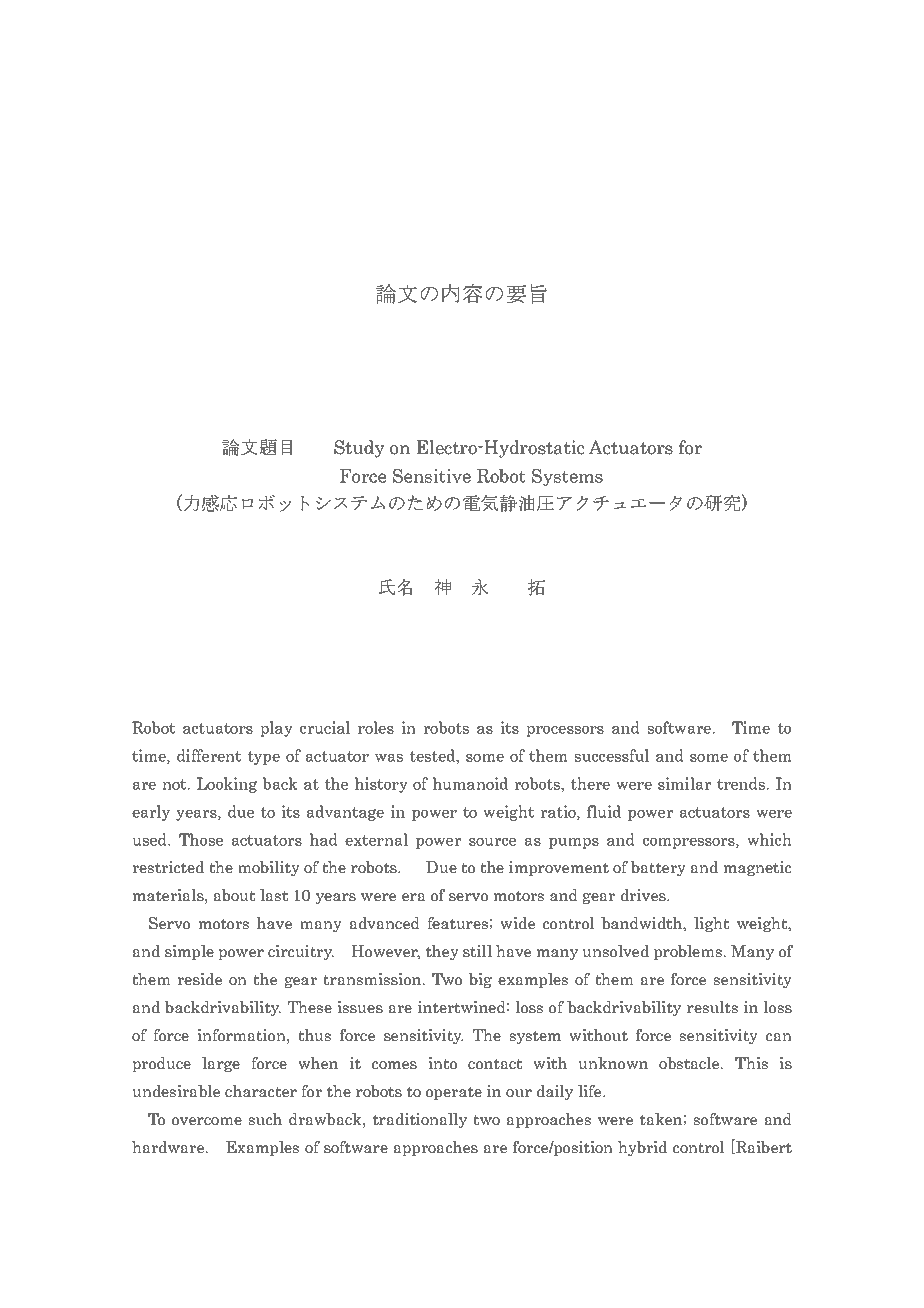  Describe the element at coordinates (712, 1007) in the document. I see `results` at that location.
